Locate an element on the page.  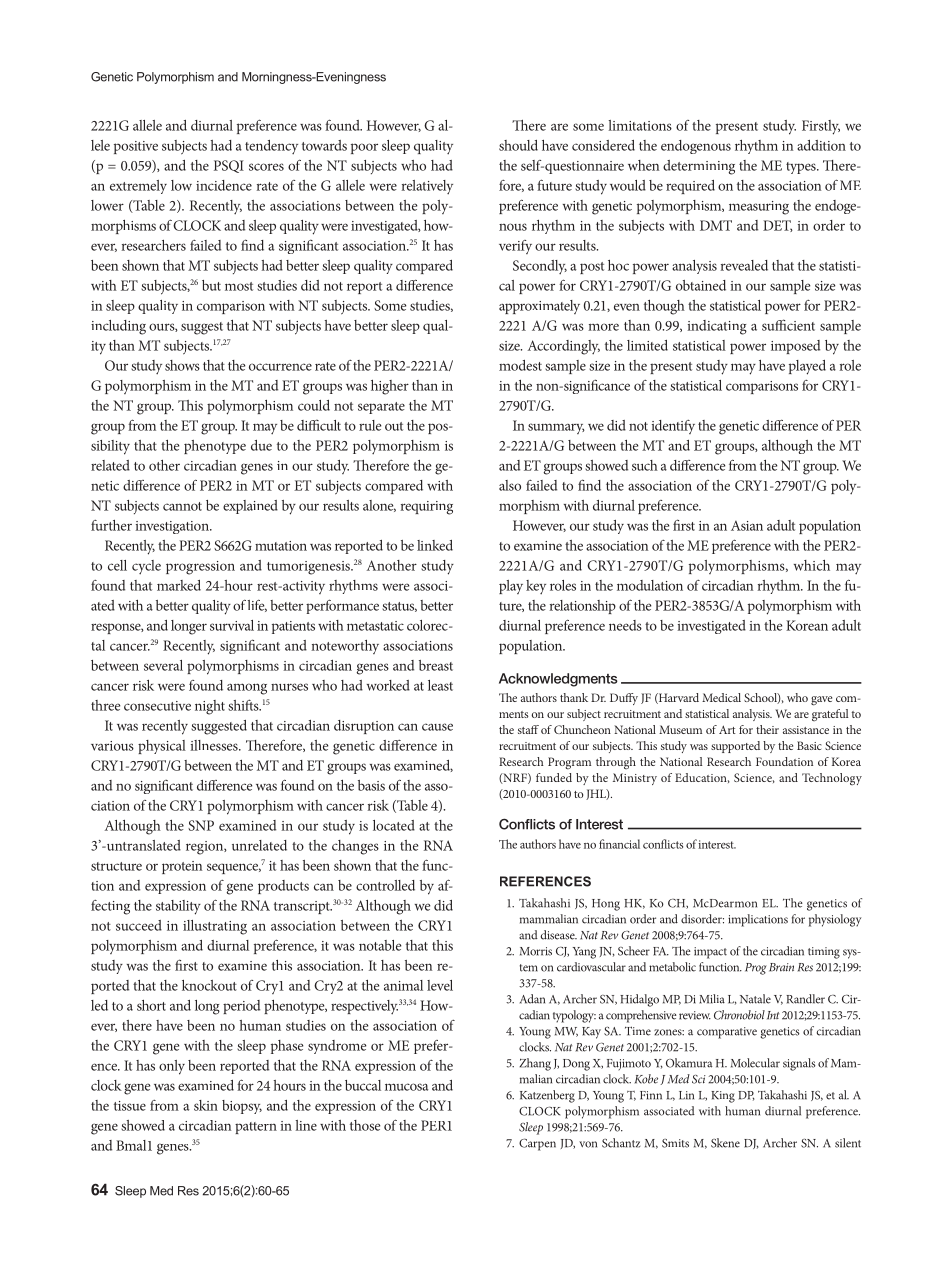
physiology is located at coordinates (835, 920).
